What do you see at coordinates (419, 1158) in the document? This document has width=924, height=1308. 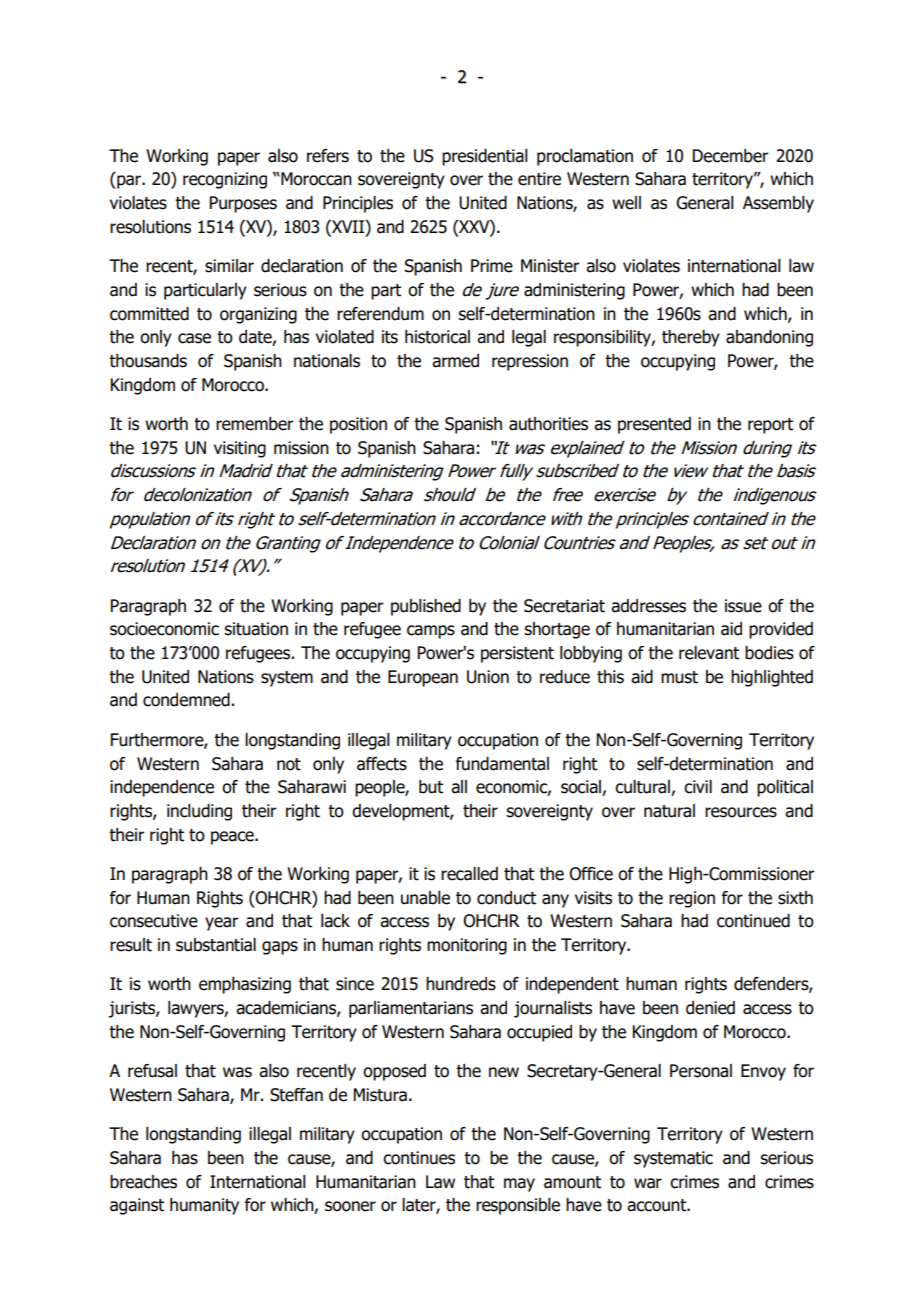 I see `continues` at bounding box center [419, 1158].
